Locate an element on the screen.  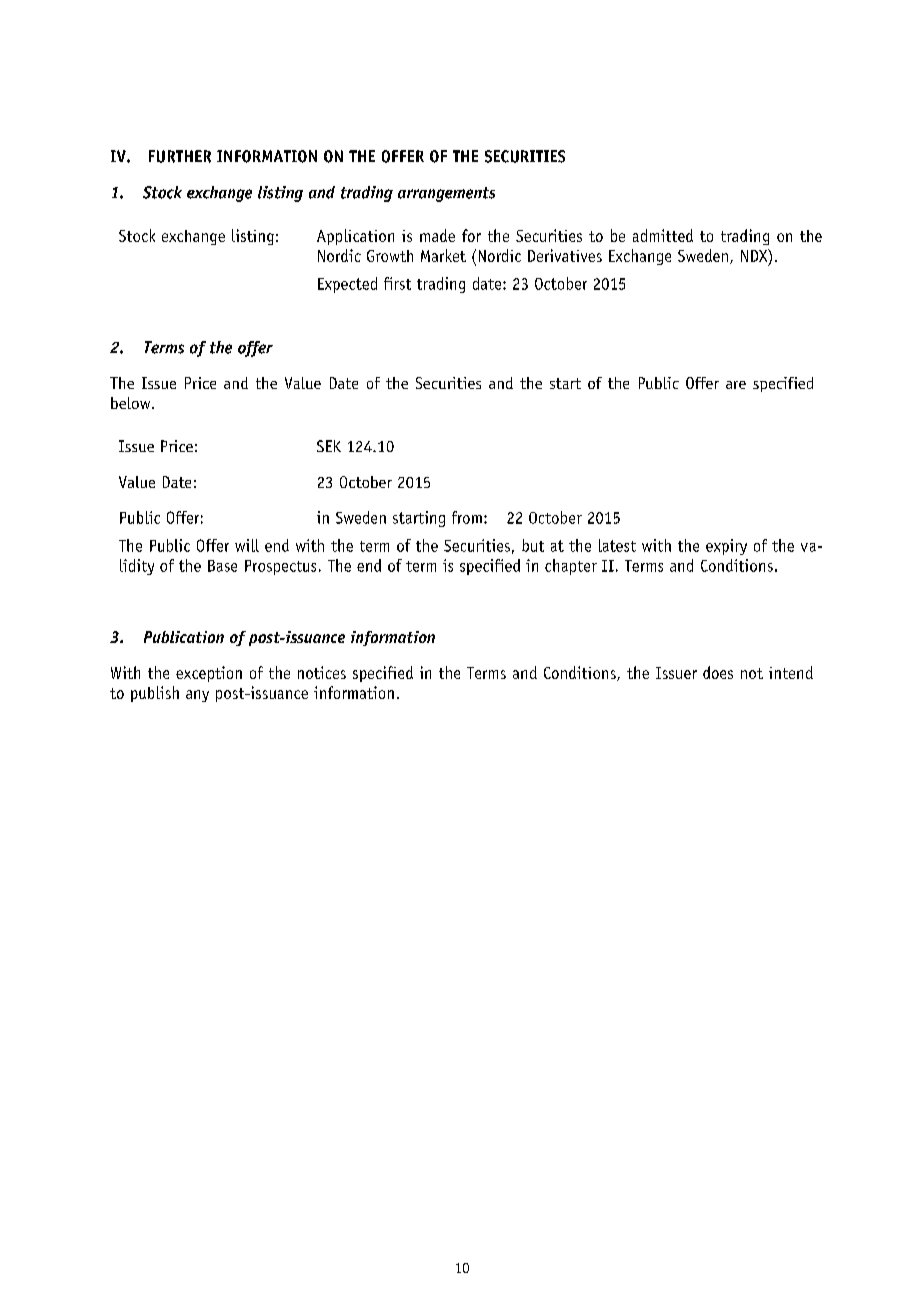
from is located at coordinates (467, 517).
